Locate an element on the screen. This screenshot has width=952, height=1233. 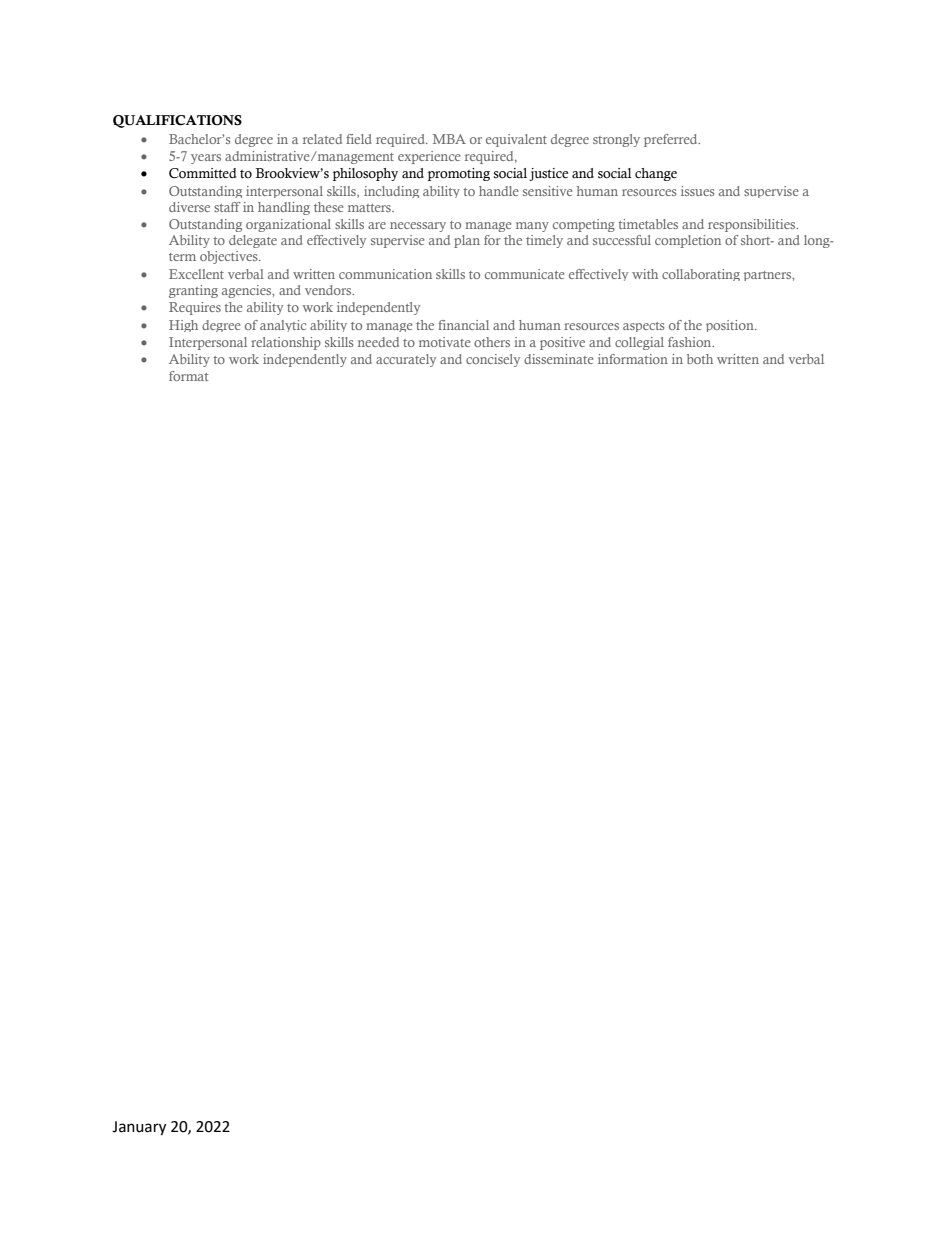
relationship is located at coordinates (286, 343).
